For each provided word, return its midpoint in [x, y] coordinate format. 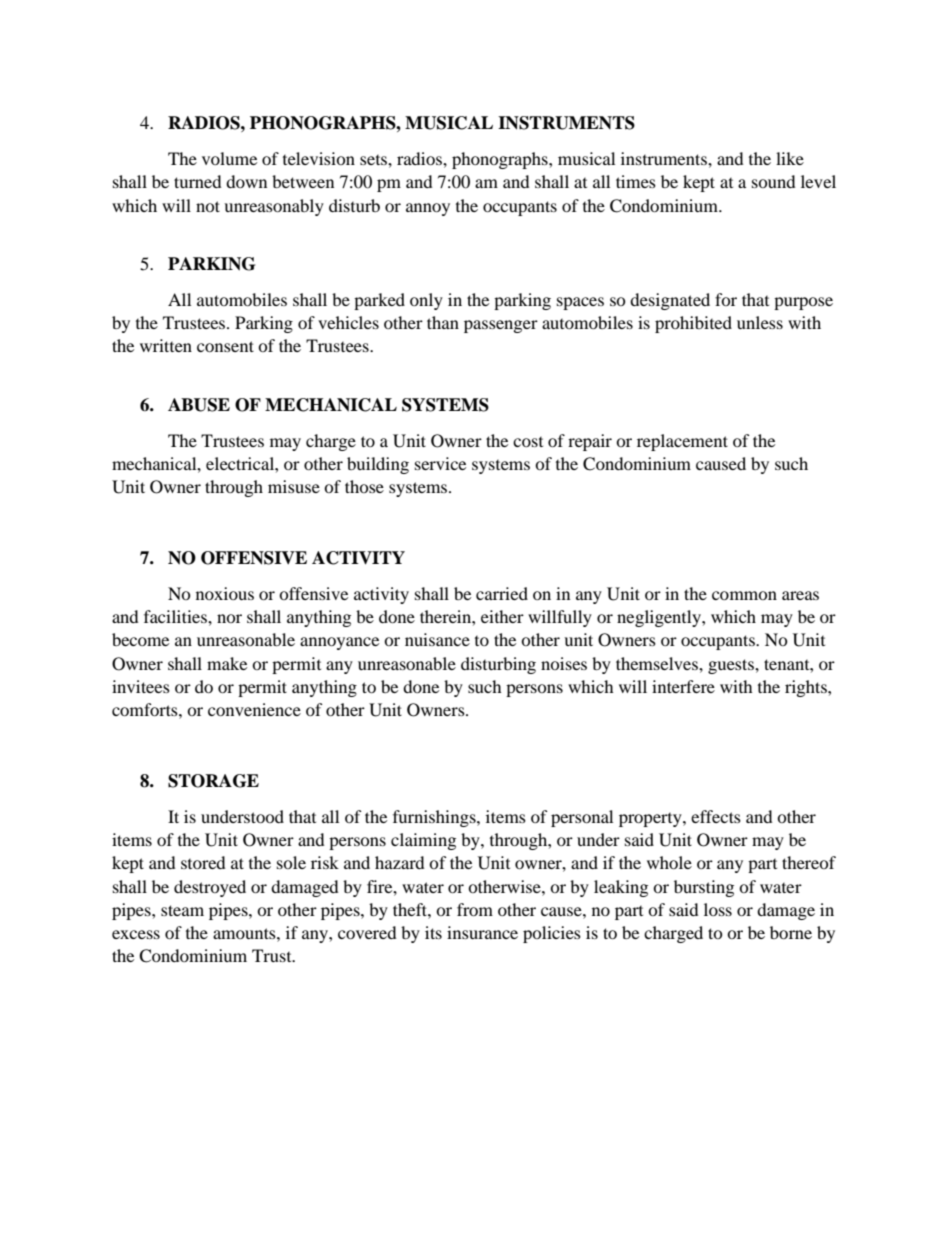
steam [182, 910]
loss [718, 909]
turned [198, 181]
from [475, 909]
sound [774, 181]
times [636, 181]
